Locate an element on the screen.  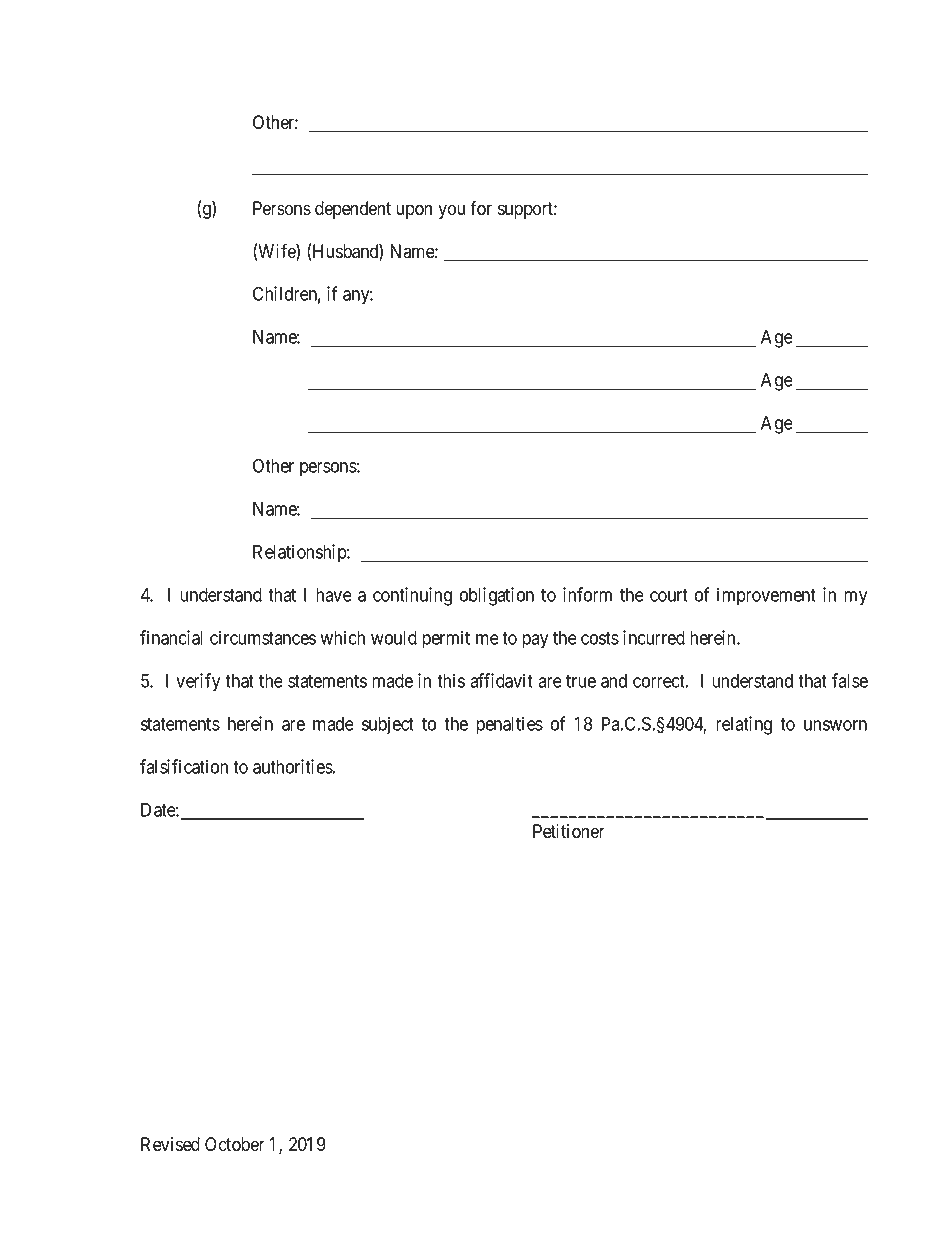
verify is located at coordinates (198, 682).
